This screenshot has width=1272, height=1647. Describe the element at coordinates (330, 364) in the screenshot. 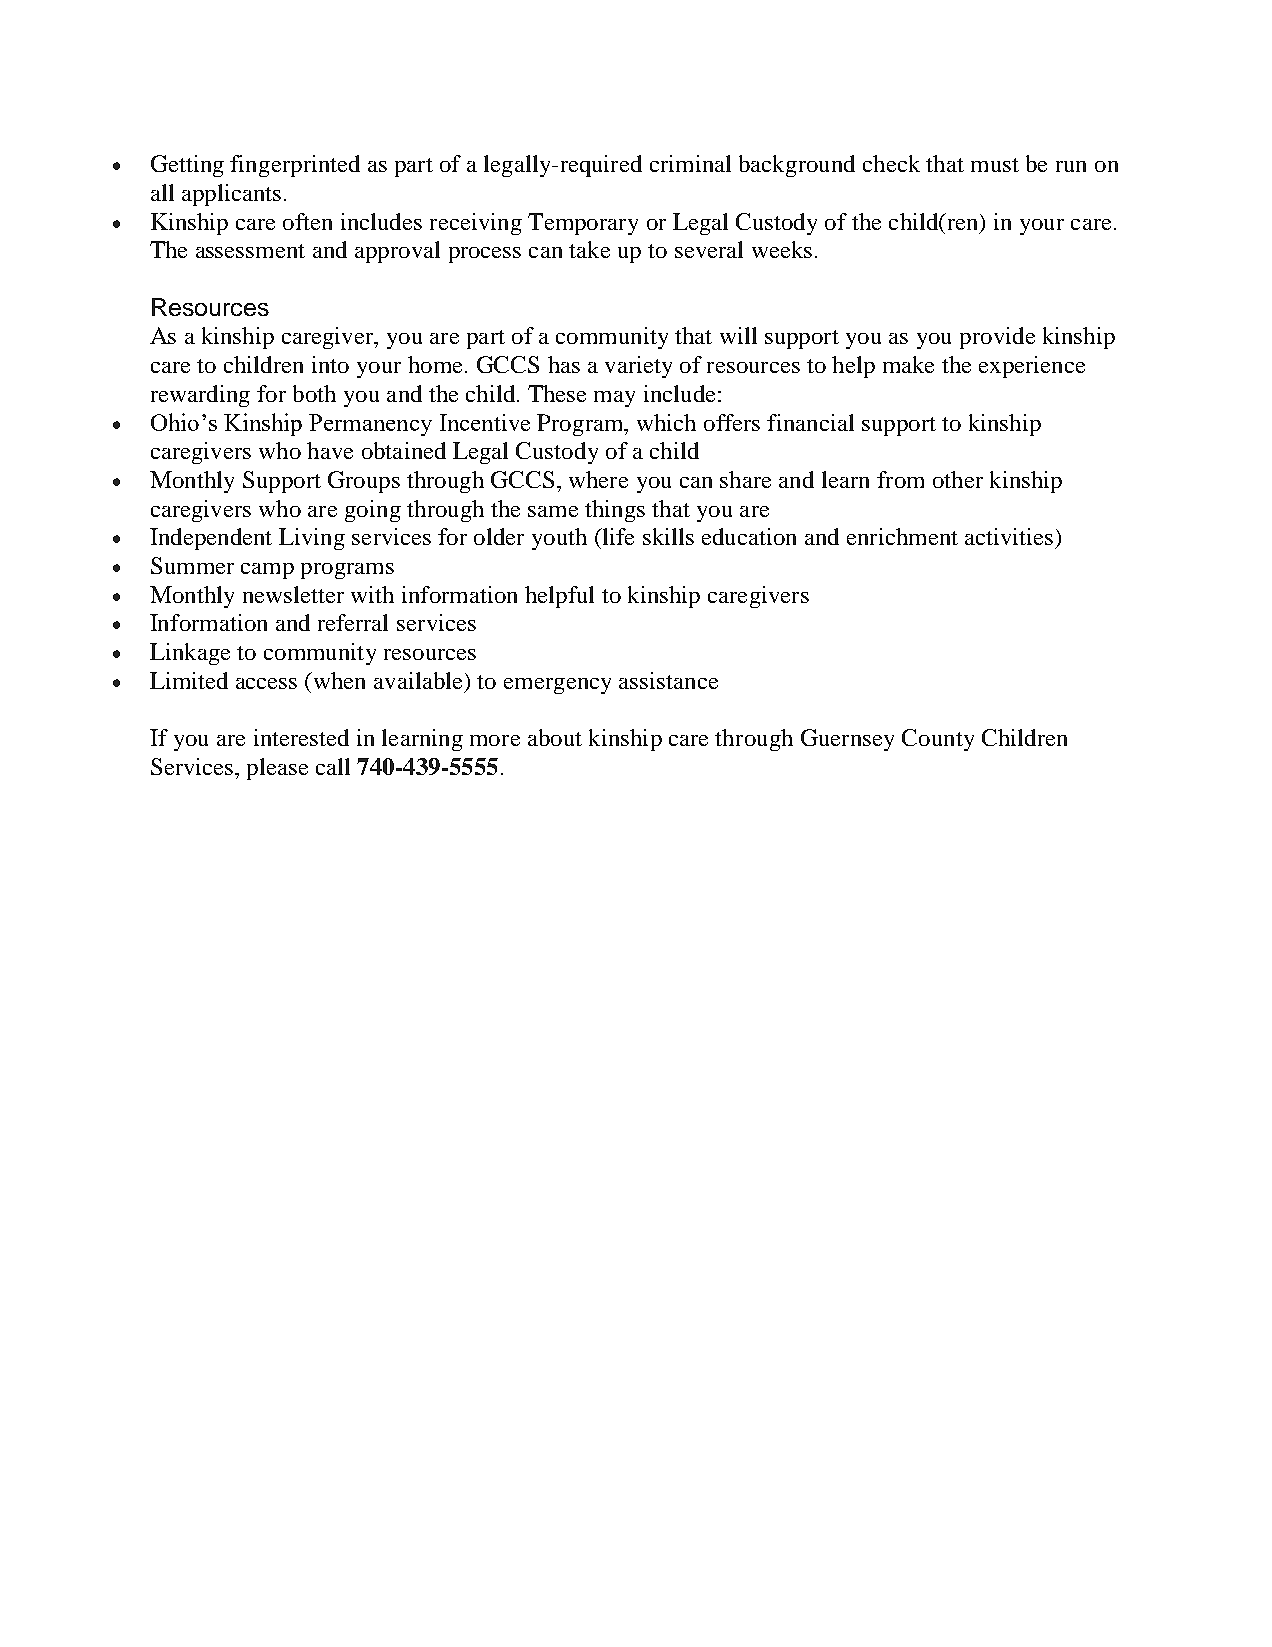

I see `into` at that location.
